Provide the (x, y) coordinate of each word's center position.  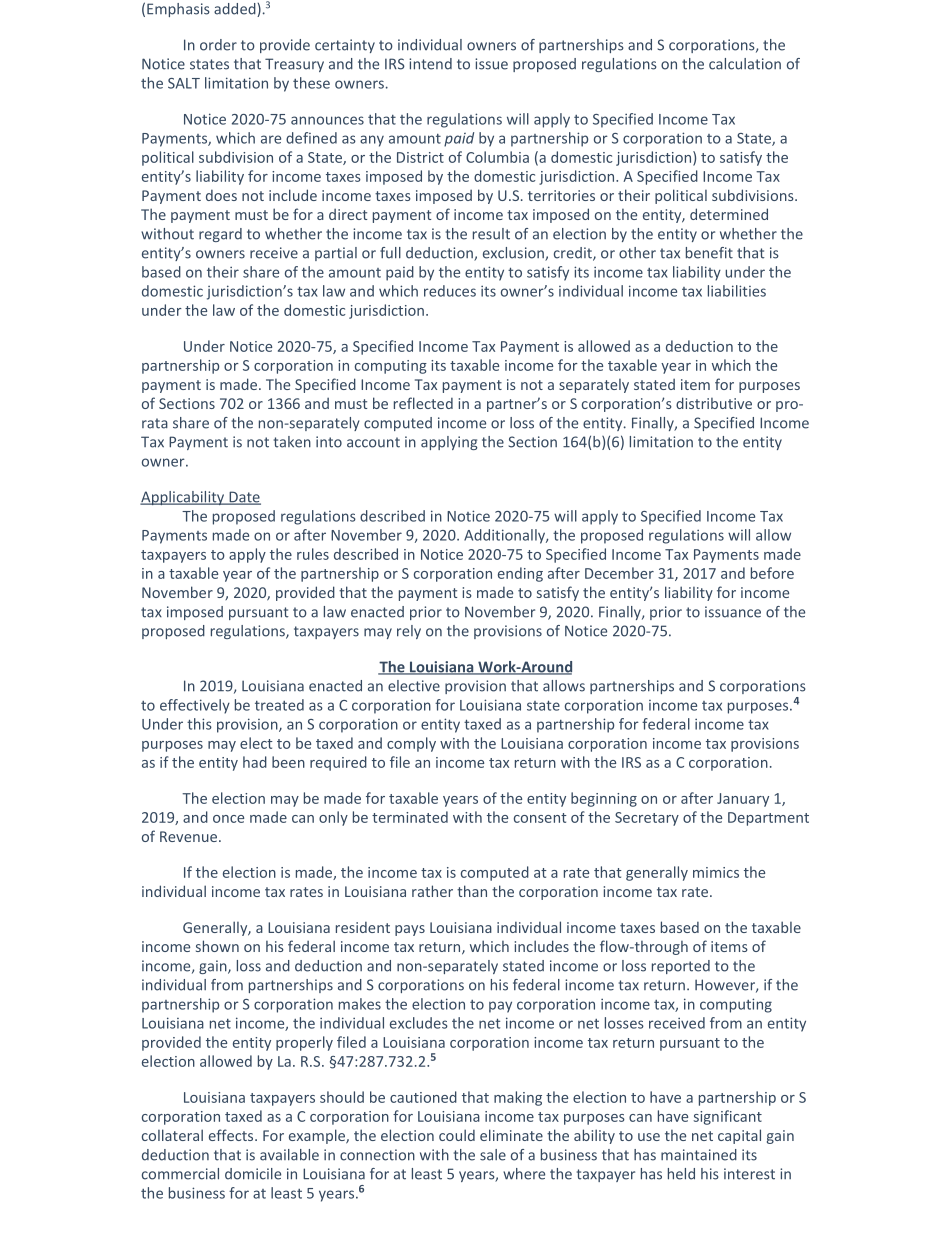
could (457, 1135)
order (218, 45)
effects (232, 1135)
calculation (745, 64)
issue (491, 64)
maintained (699, 1155)
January (743, 800)
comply (411, 744)
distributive (714, 403)
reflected (423, 403)
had (255, 762)
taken (292, 442)
